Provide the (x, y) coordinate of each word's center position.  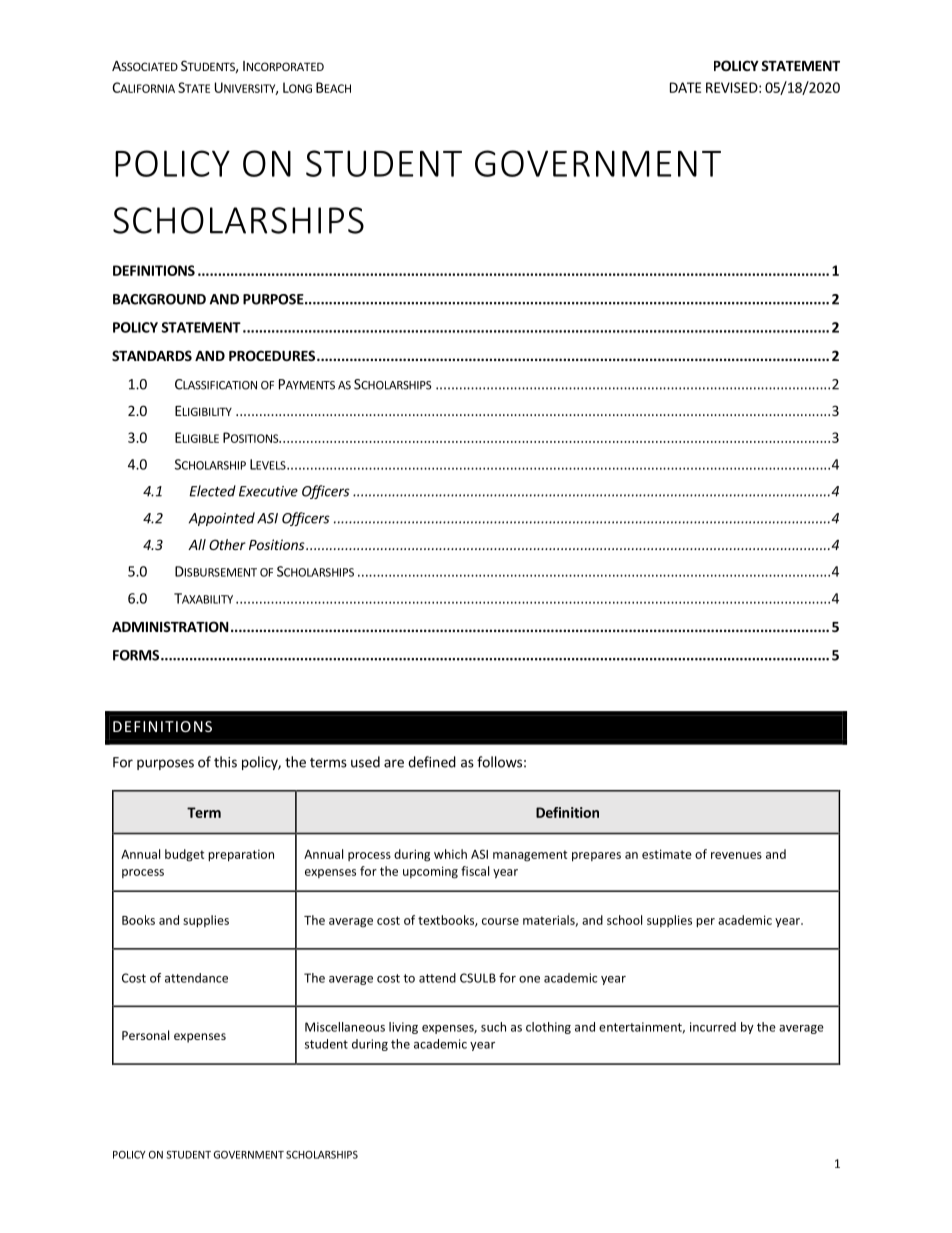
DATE (685, 87)
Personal (145, 1035)
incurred (713, 1027)
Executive (268, 491)
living (403, 1028)
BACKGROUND (159, 299)
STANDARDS (152, 355)
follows (499, 762)
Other (227, 544)
